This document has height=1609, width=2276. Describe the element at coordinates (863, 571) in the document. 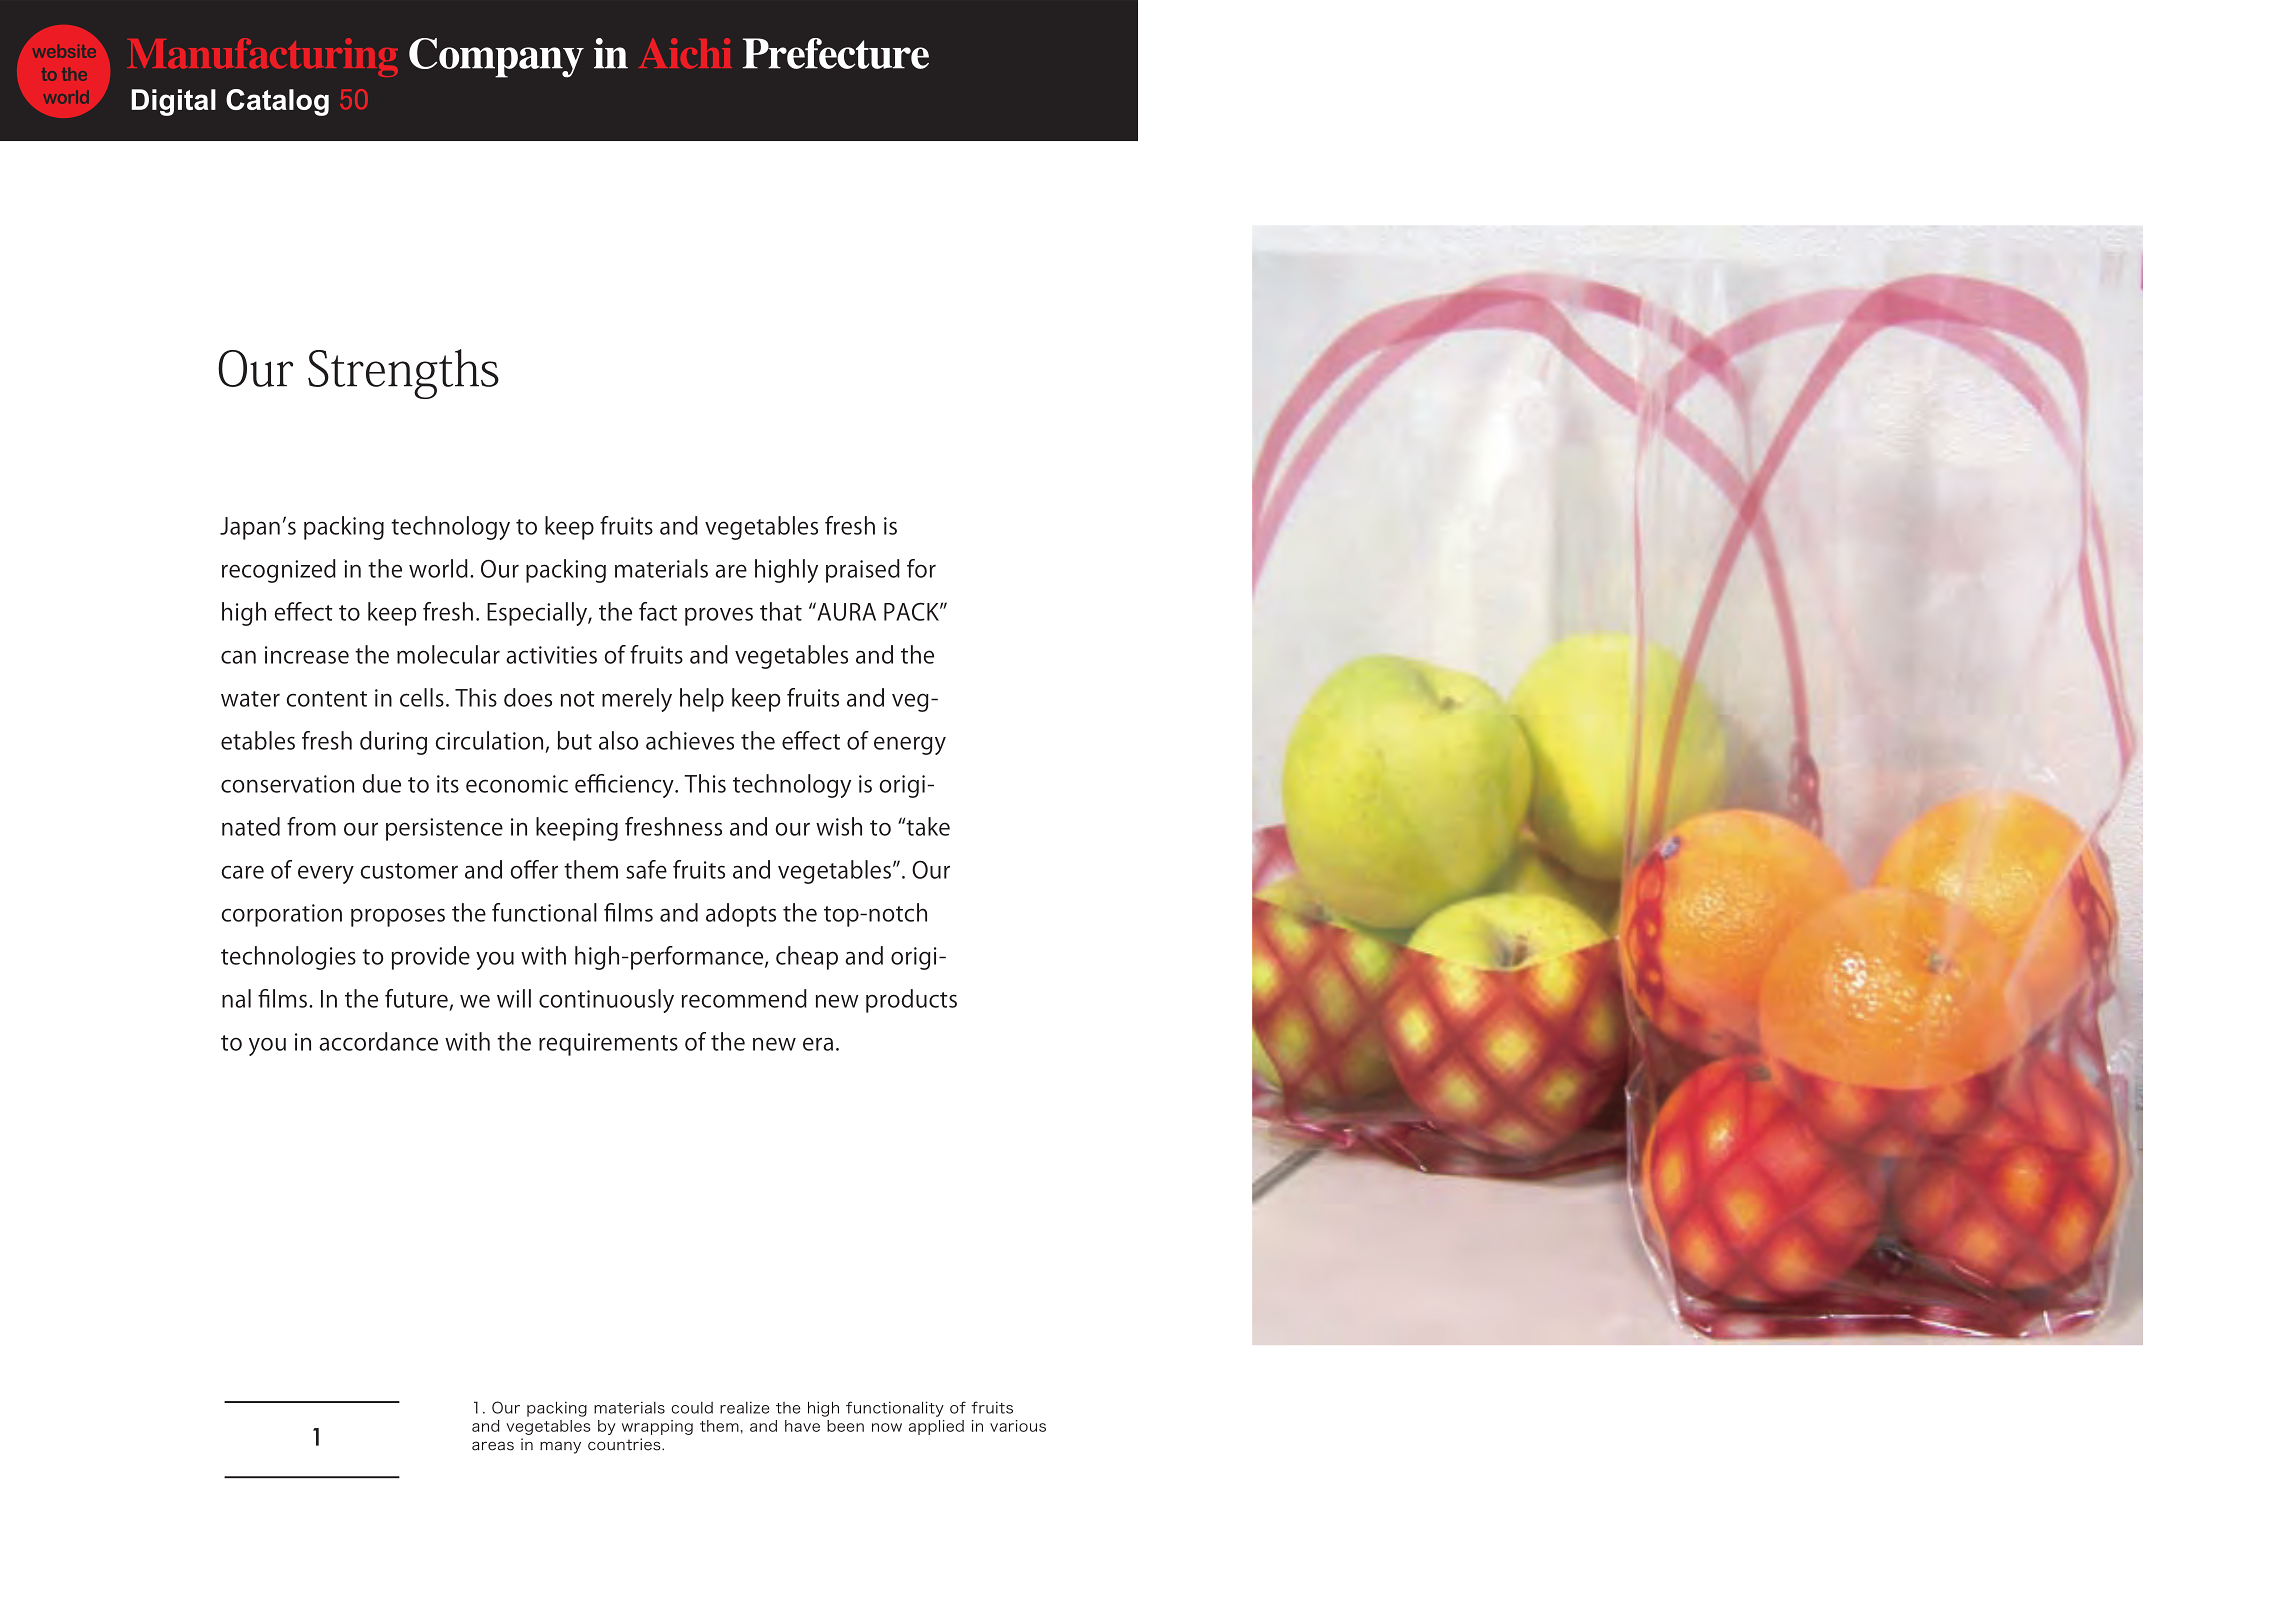

I see `praised` at that location.
